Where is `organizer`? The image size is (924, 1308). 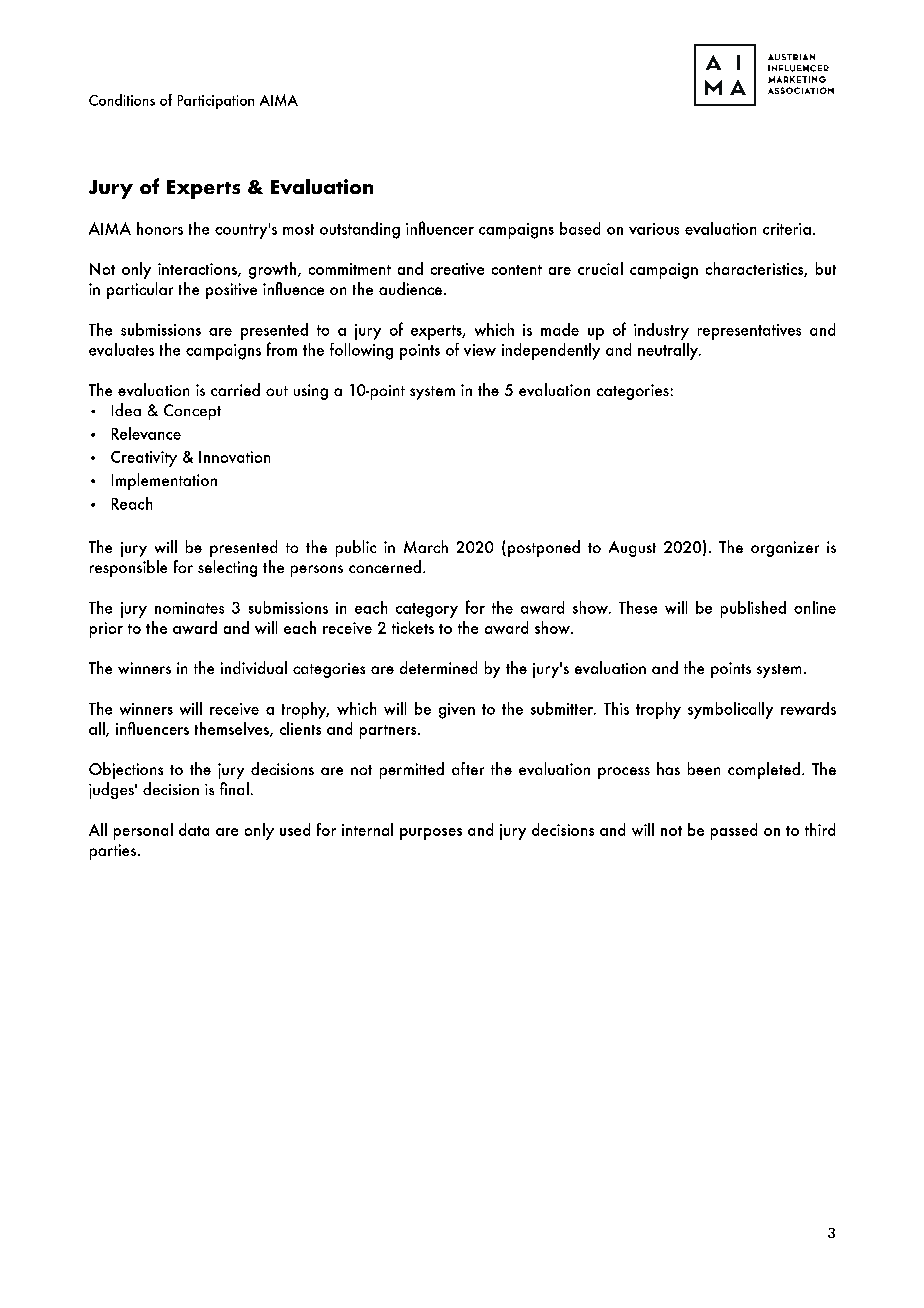 organizer is located at coordinates (785, 549).
